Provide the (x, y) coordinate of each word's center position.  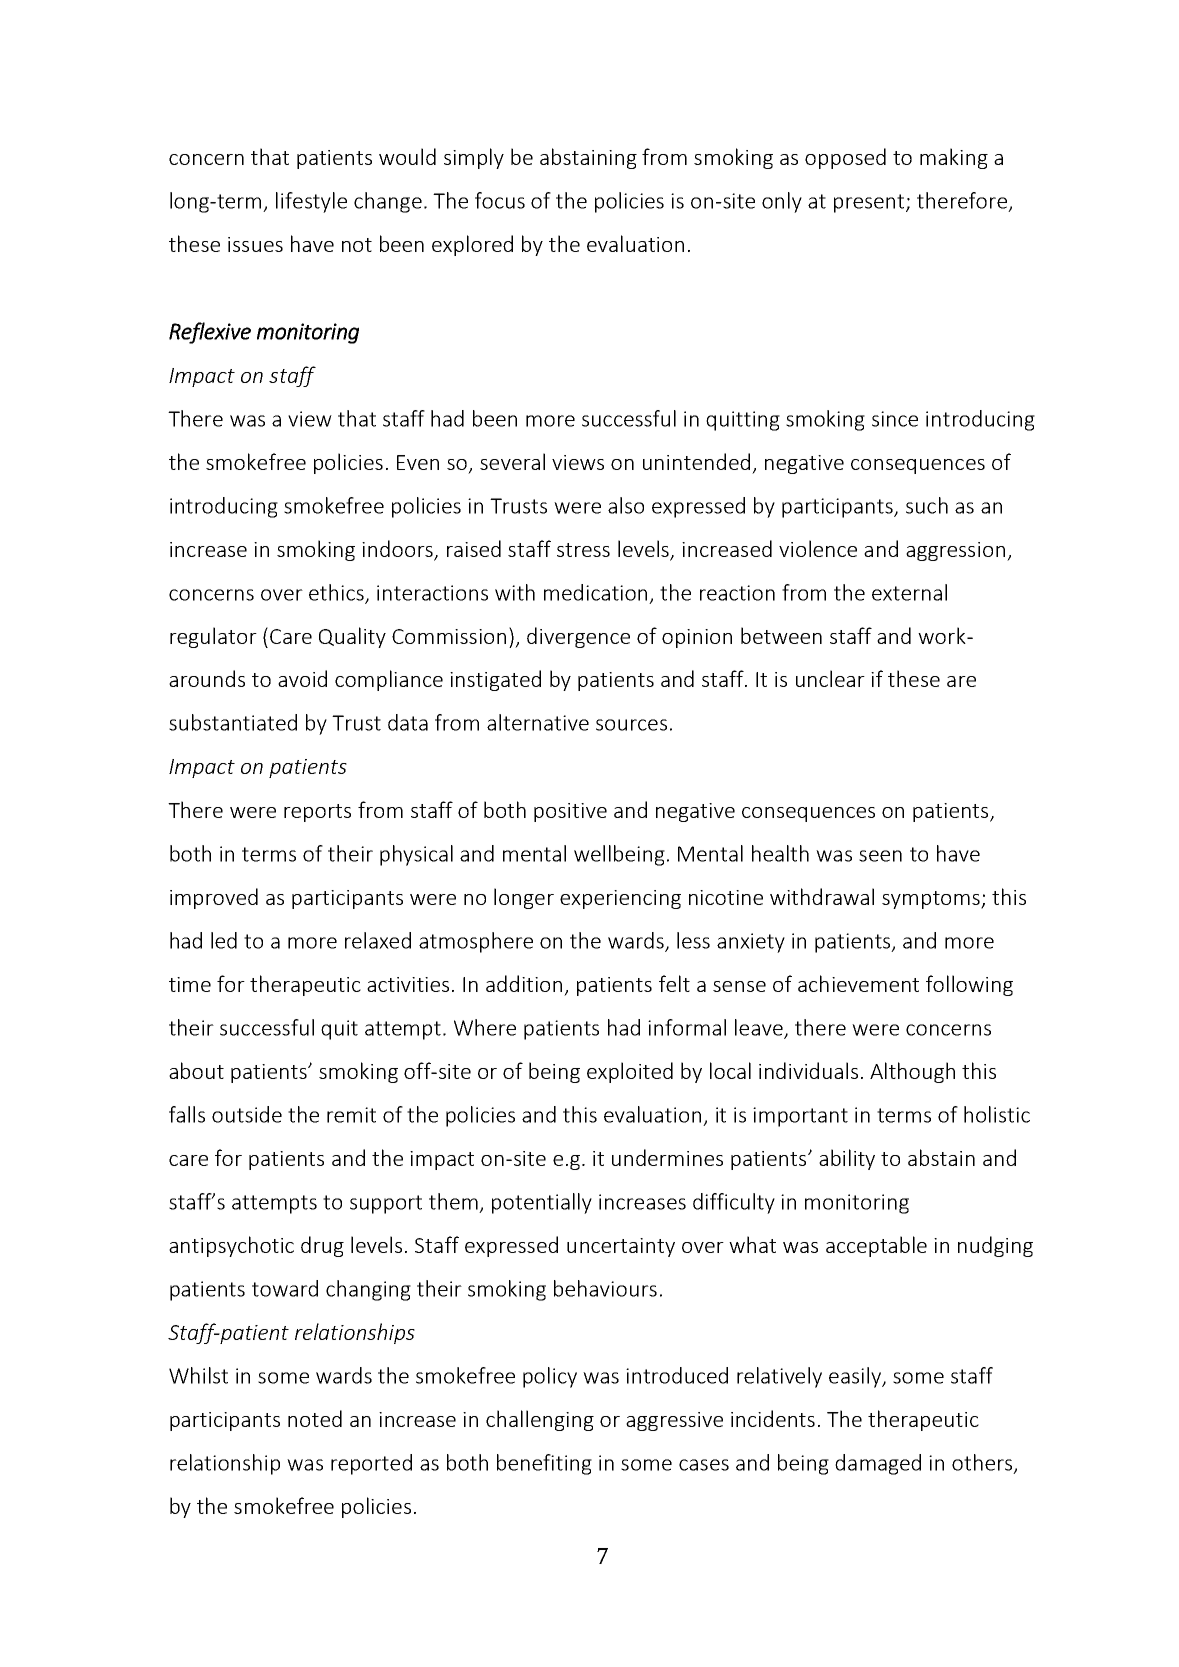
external (909, 592)
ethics (337, 593)
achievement (858, 983)
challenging (540, 1420)
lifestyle (311, 202)
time (190, 984)
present (870, 203)
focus (500, 200)
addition (524, 983)
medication (595, 592)
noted (315, 1418)
